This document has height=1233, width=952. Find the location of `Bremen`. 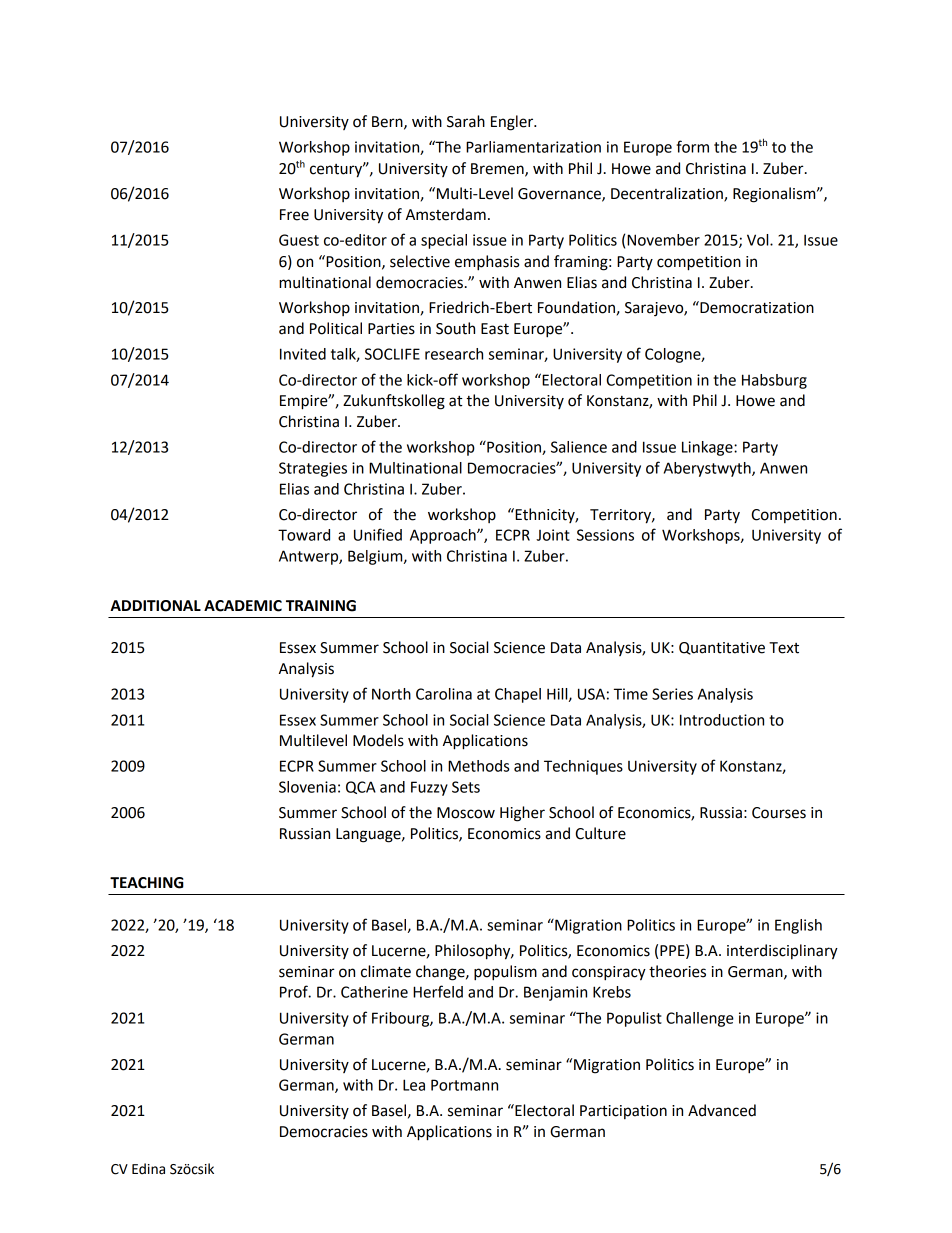

Bremen is located at coordinates (498, 169).
